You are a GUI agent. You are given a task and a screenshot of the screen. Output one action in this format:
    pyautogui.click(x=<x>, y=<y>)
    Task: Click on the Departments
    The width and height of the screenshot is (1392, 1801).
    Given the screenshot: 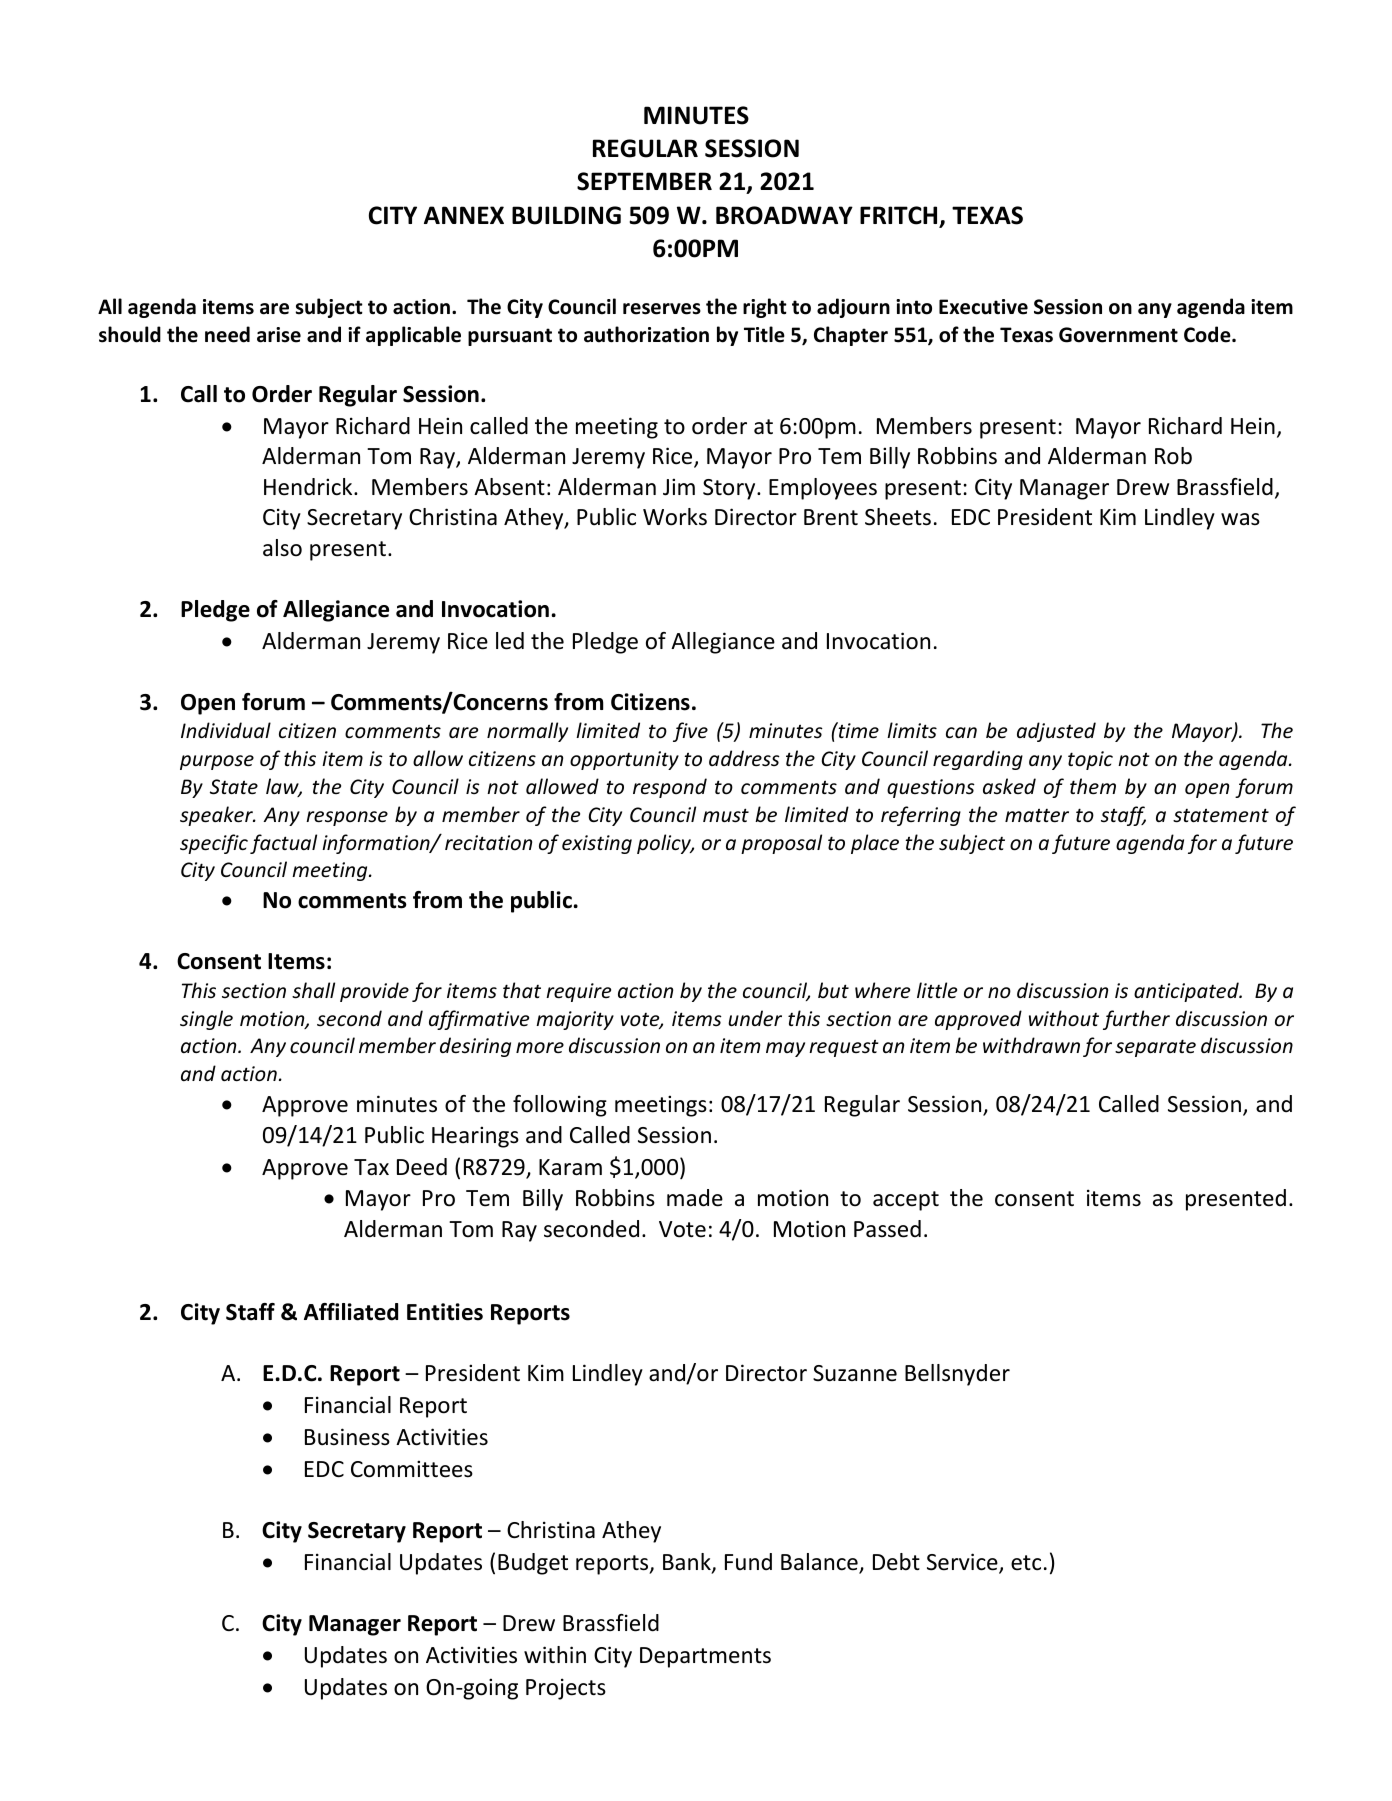 What is the action you would take?
    pyautogui.click(x=705, y=1657)
